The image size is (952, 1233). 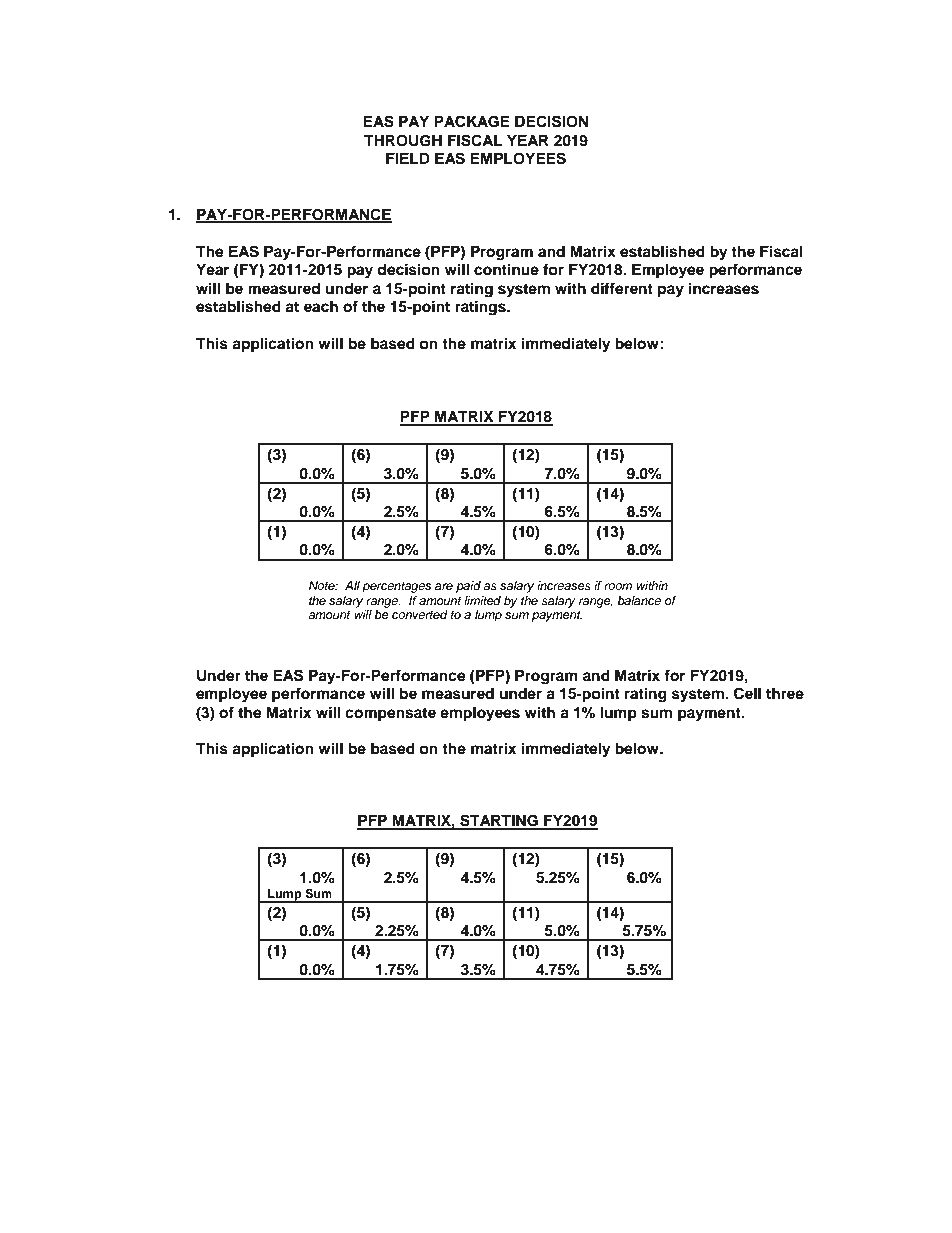 I want to click on percentages, so click(x=397, y=587).
